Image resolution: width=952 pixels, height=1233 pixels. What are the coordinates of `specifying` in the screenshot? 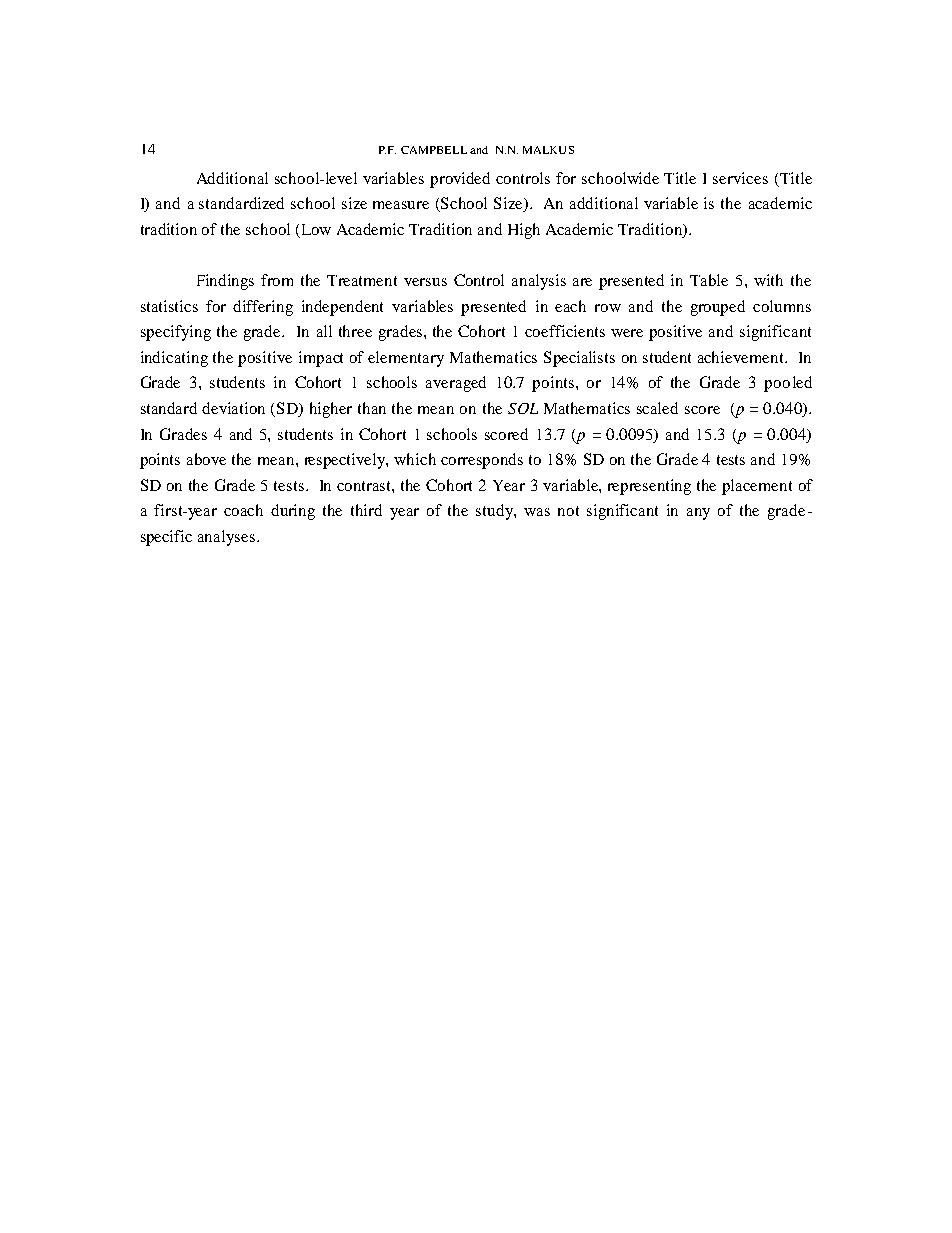 It's located at (176, 333).
